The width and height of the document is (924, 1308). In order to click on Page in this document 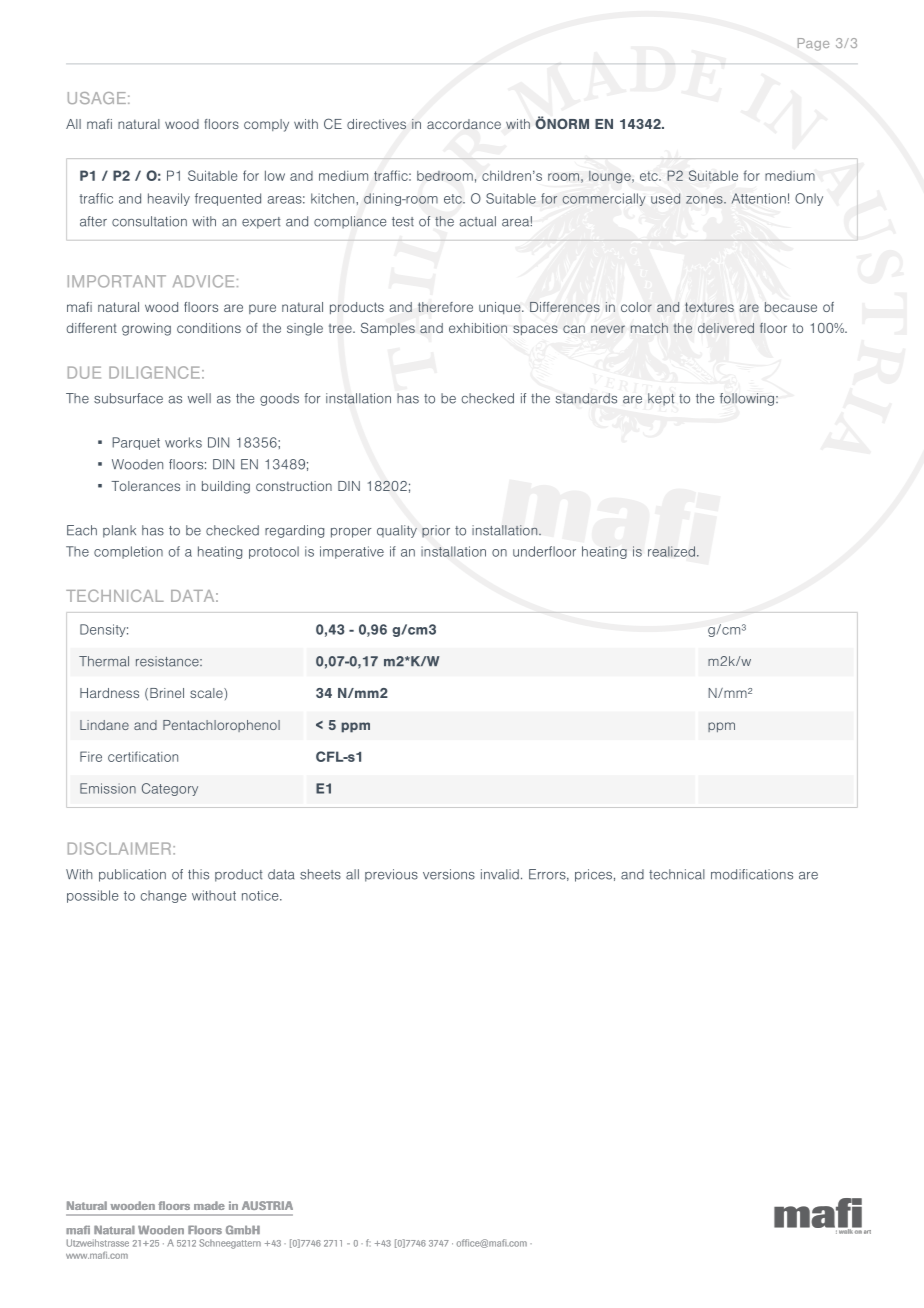, I will do `click(813, 44)`.
